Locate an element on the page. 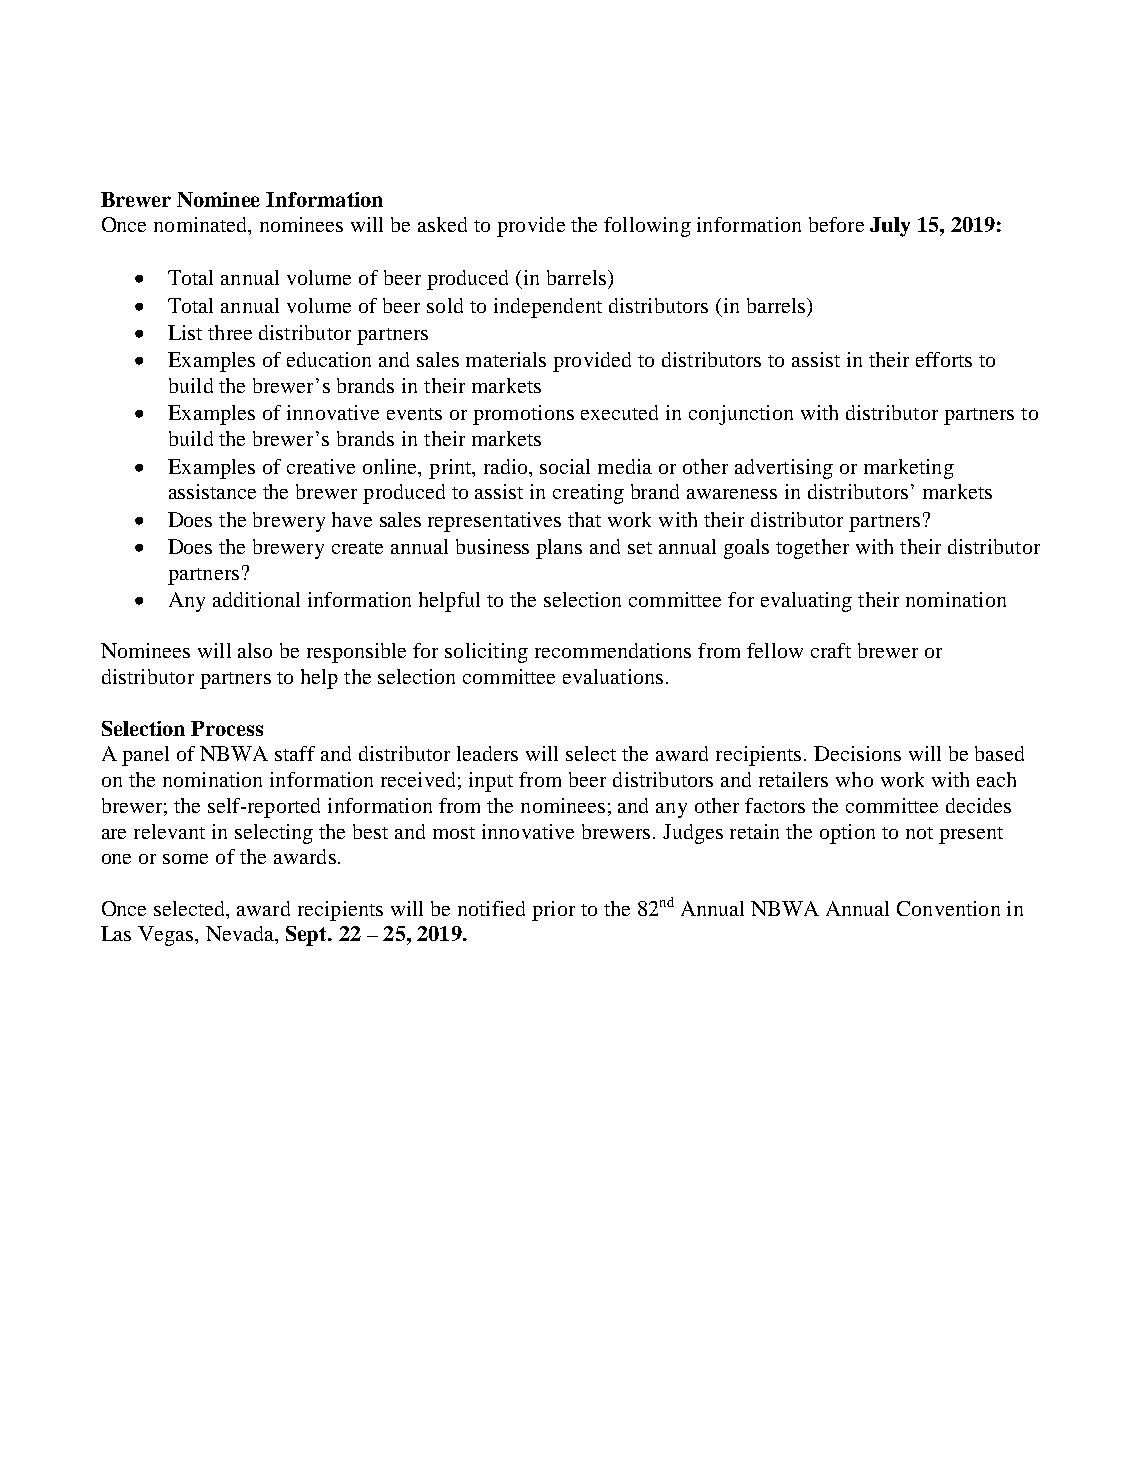 The image size is (1141, 1477). July is located at coordinates (890, 227).
